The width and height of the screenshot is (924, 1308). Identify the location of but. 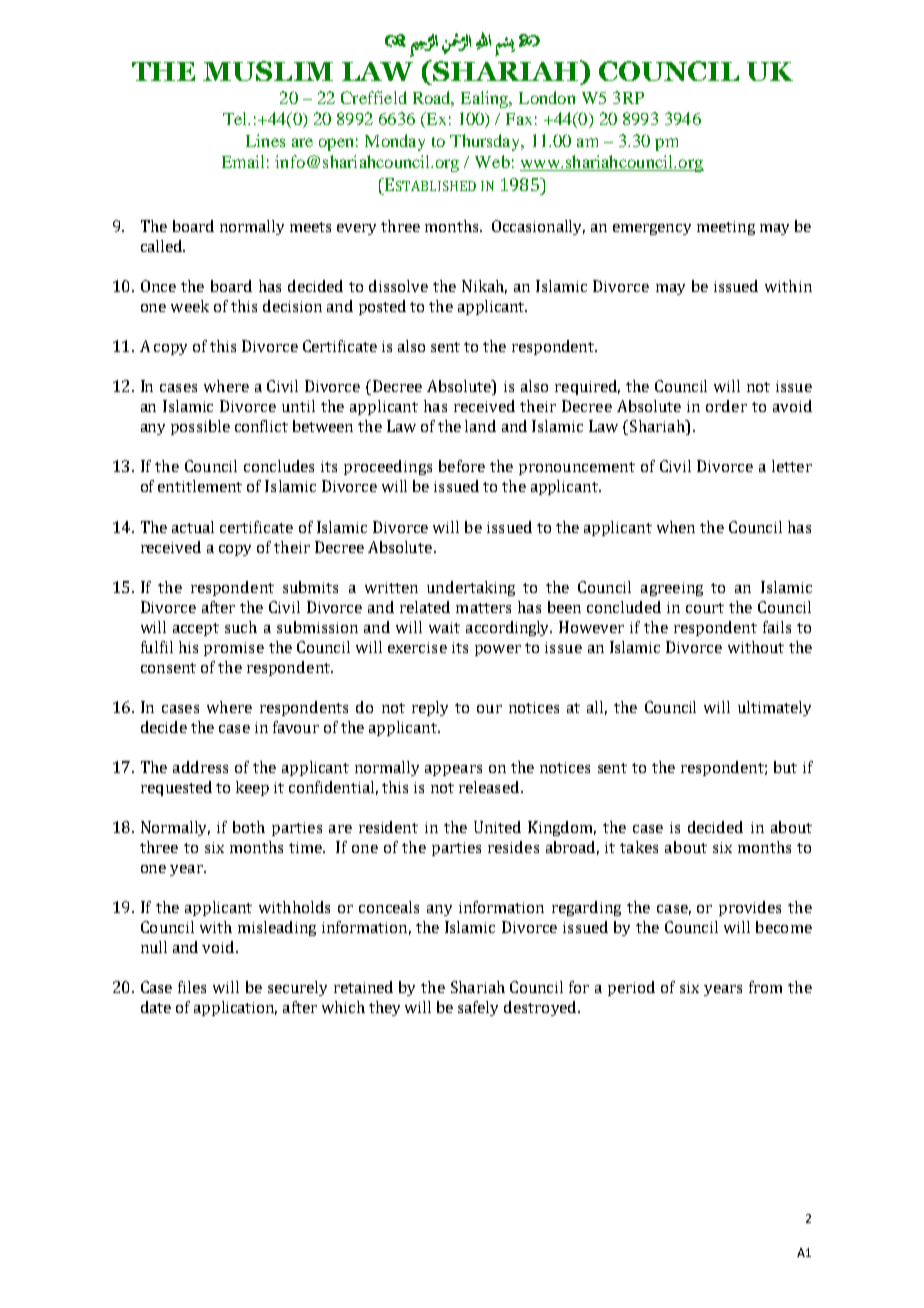
(785, 767).
